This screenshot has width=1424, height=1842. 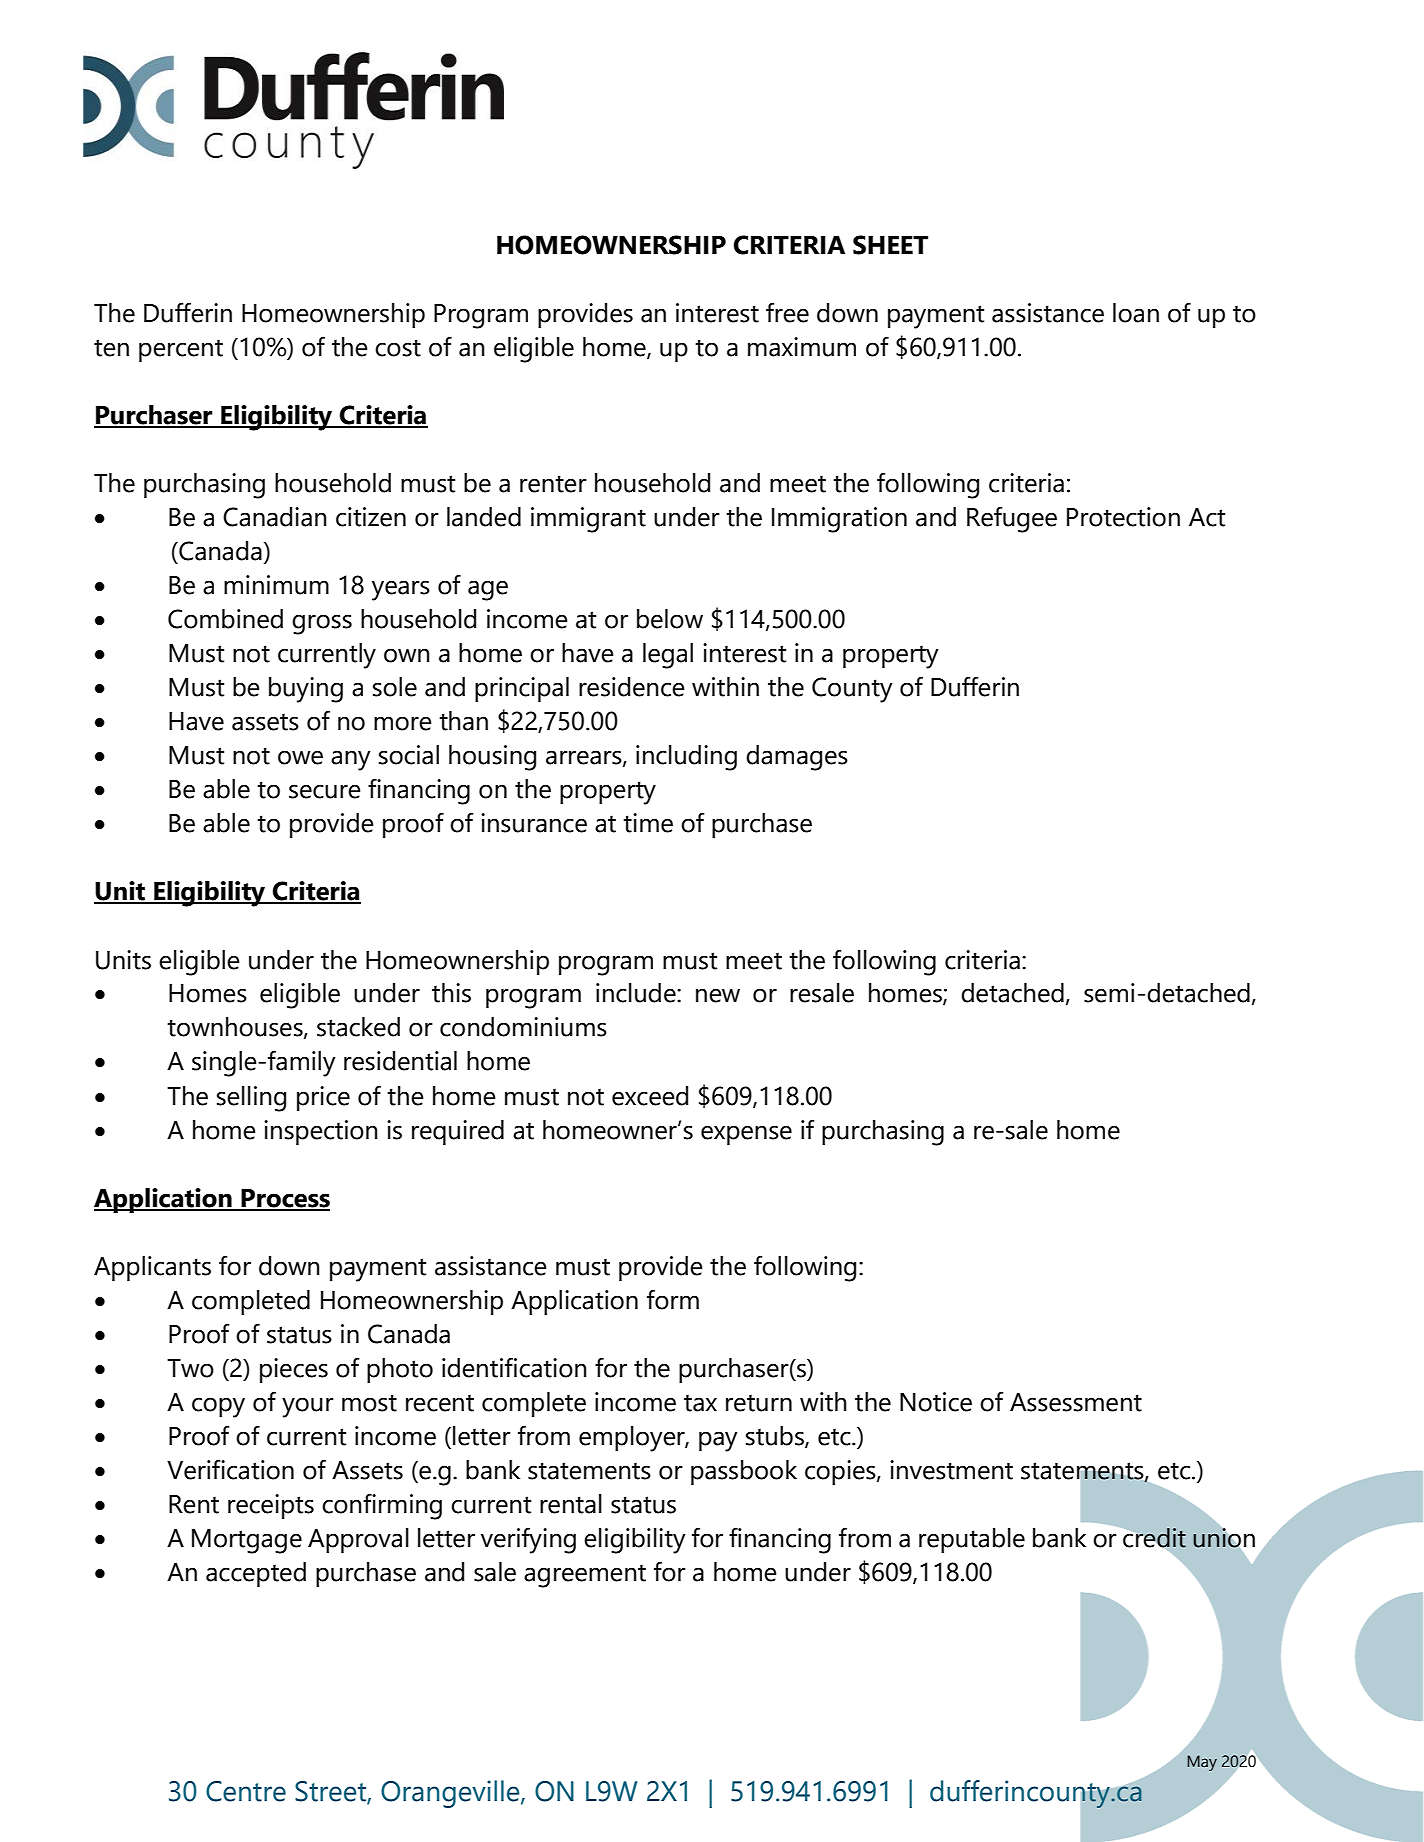 What do you see at coordinates (650, 1096) in the screenshot?
I see `exceed` at bounding box center [650, 1096].
